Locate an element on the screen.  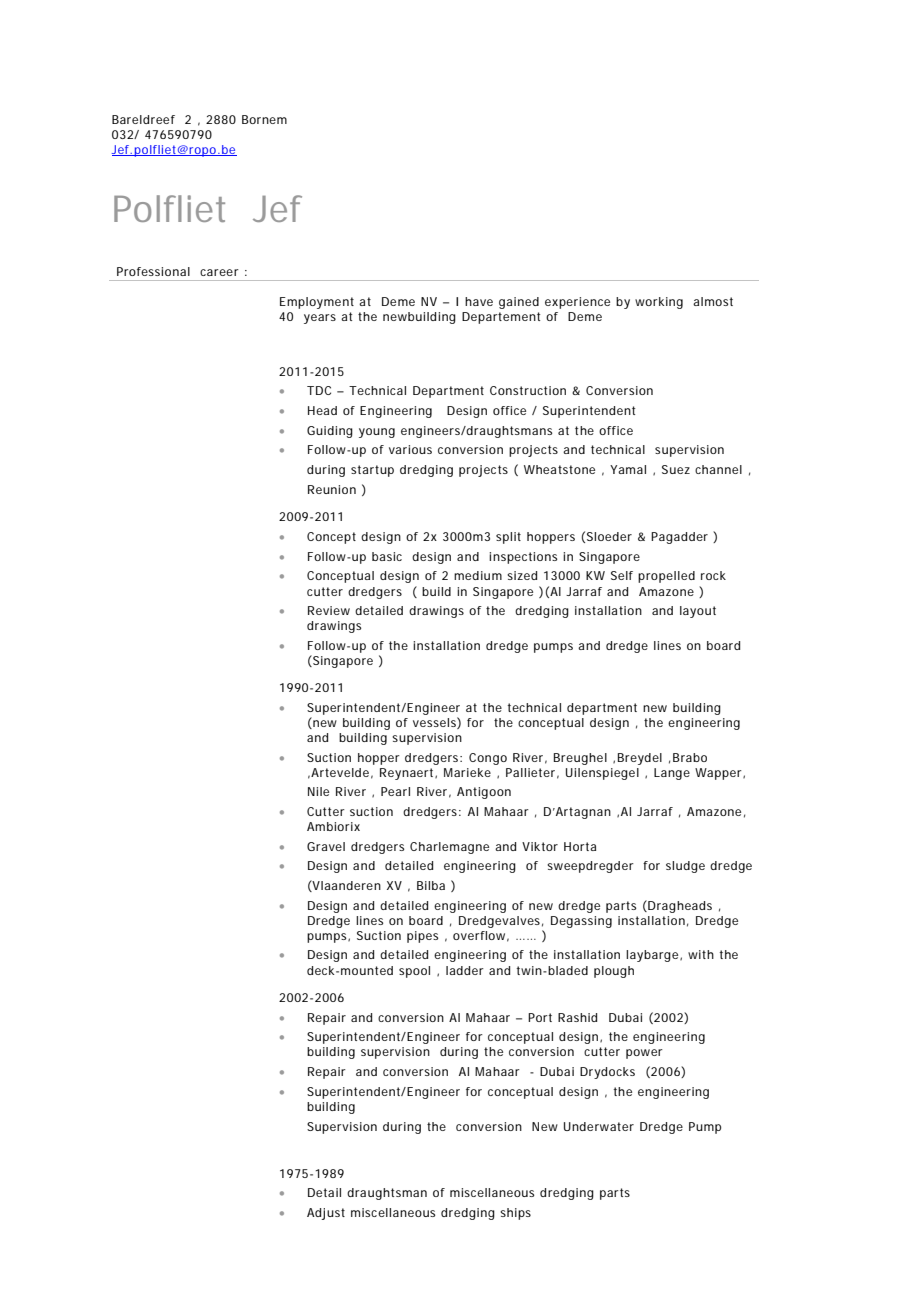
Underwater is located at coordinates (599, 1126).
